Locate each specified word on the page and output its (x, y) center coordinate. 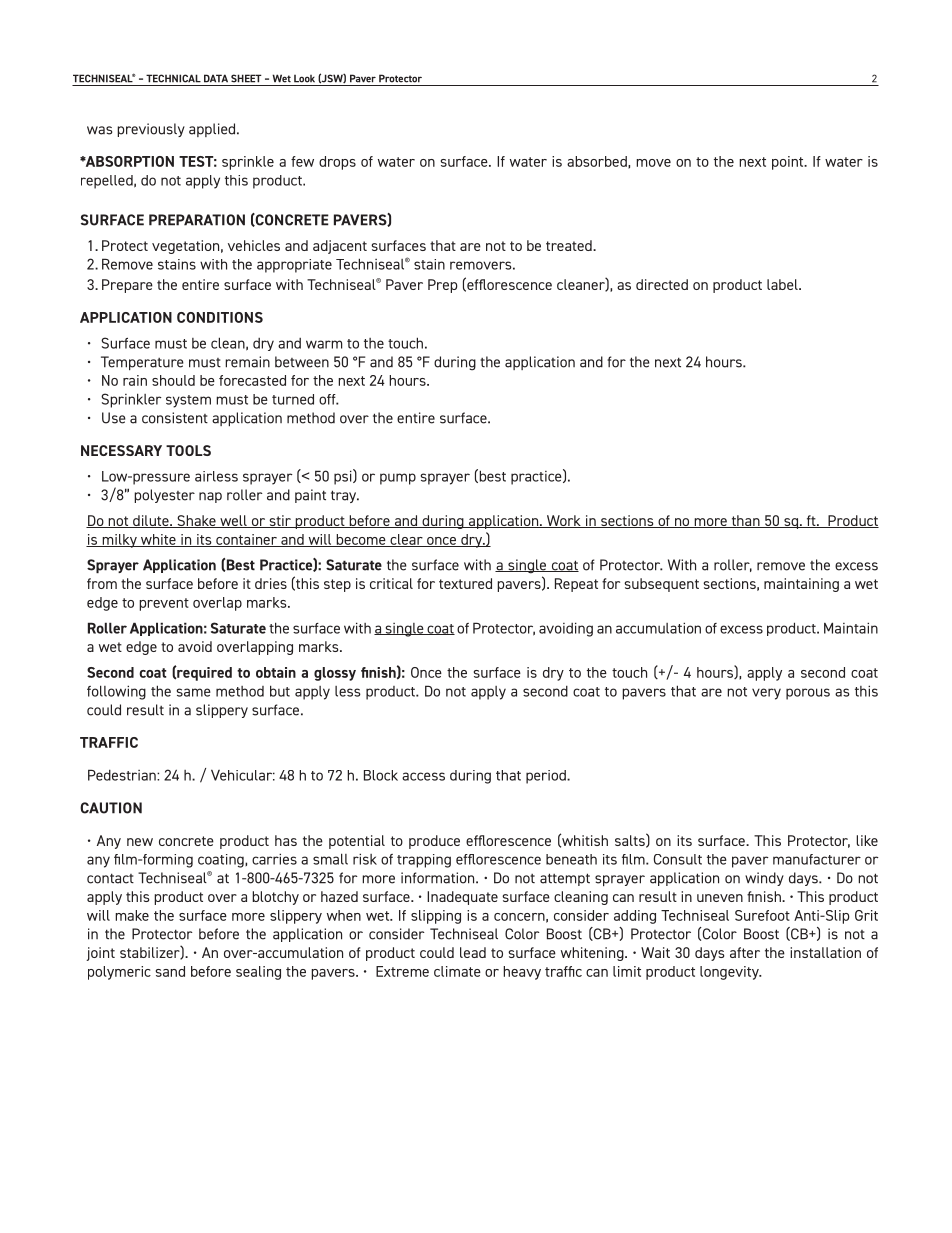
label (783, 284)
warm (324, 344)
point (789, 163)
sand (170, 971)
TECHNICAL (173, 78)
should (173, 380)
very (766, 694)
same (193, 692)
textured (465, 583)
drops (337, 163)
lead (473, 952)
